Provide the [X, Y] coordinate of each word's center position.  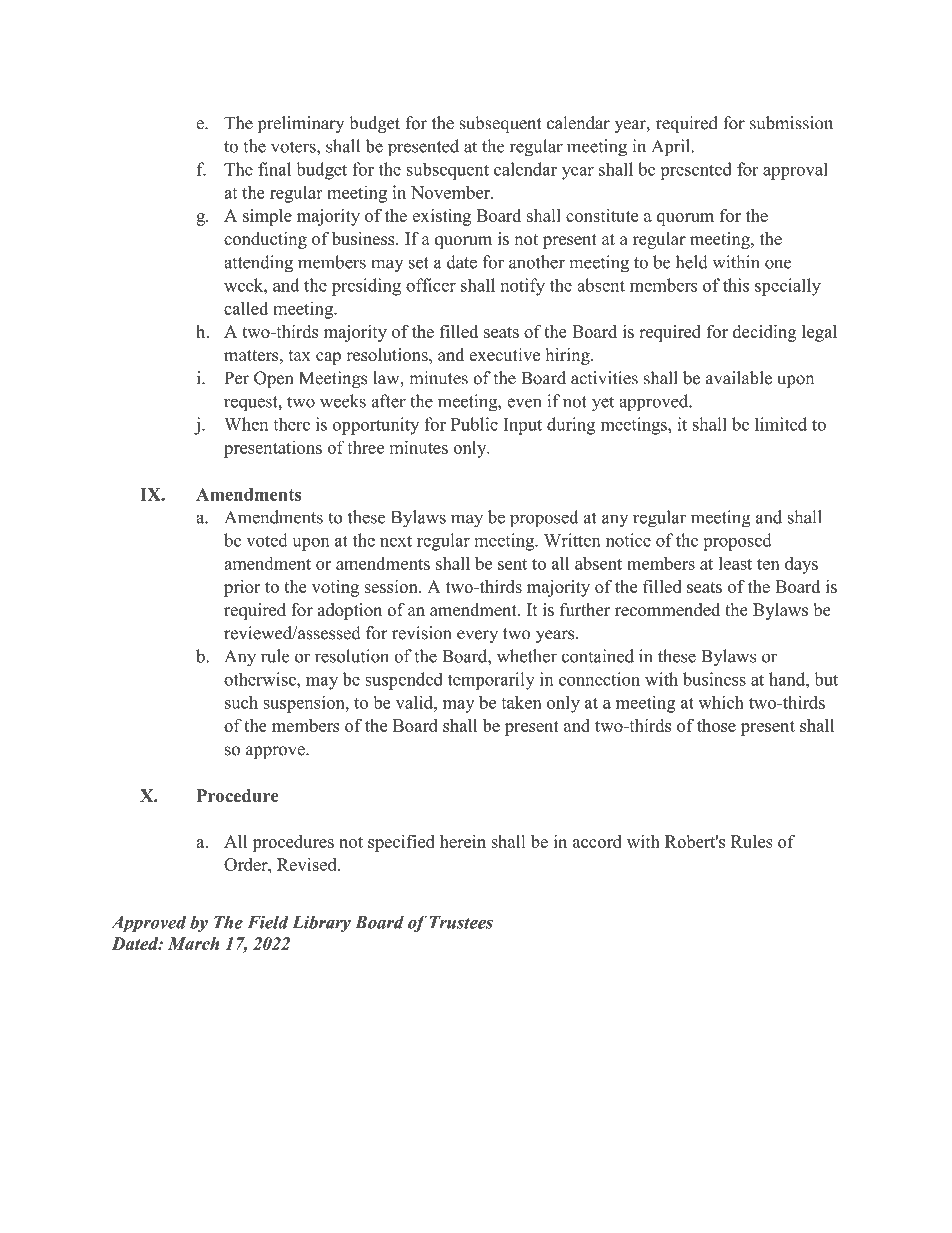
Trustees [461, 922]
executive [504, 354]
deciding [765, 333]
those [716, 725]
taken [521, 702]
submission [791, 123]
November [451, 192]
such [241, 702]
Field [268, 922]
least [735, 563]
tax [300, 355]
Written [572, 540]
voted [267, 540]
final [274, 169]
